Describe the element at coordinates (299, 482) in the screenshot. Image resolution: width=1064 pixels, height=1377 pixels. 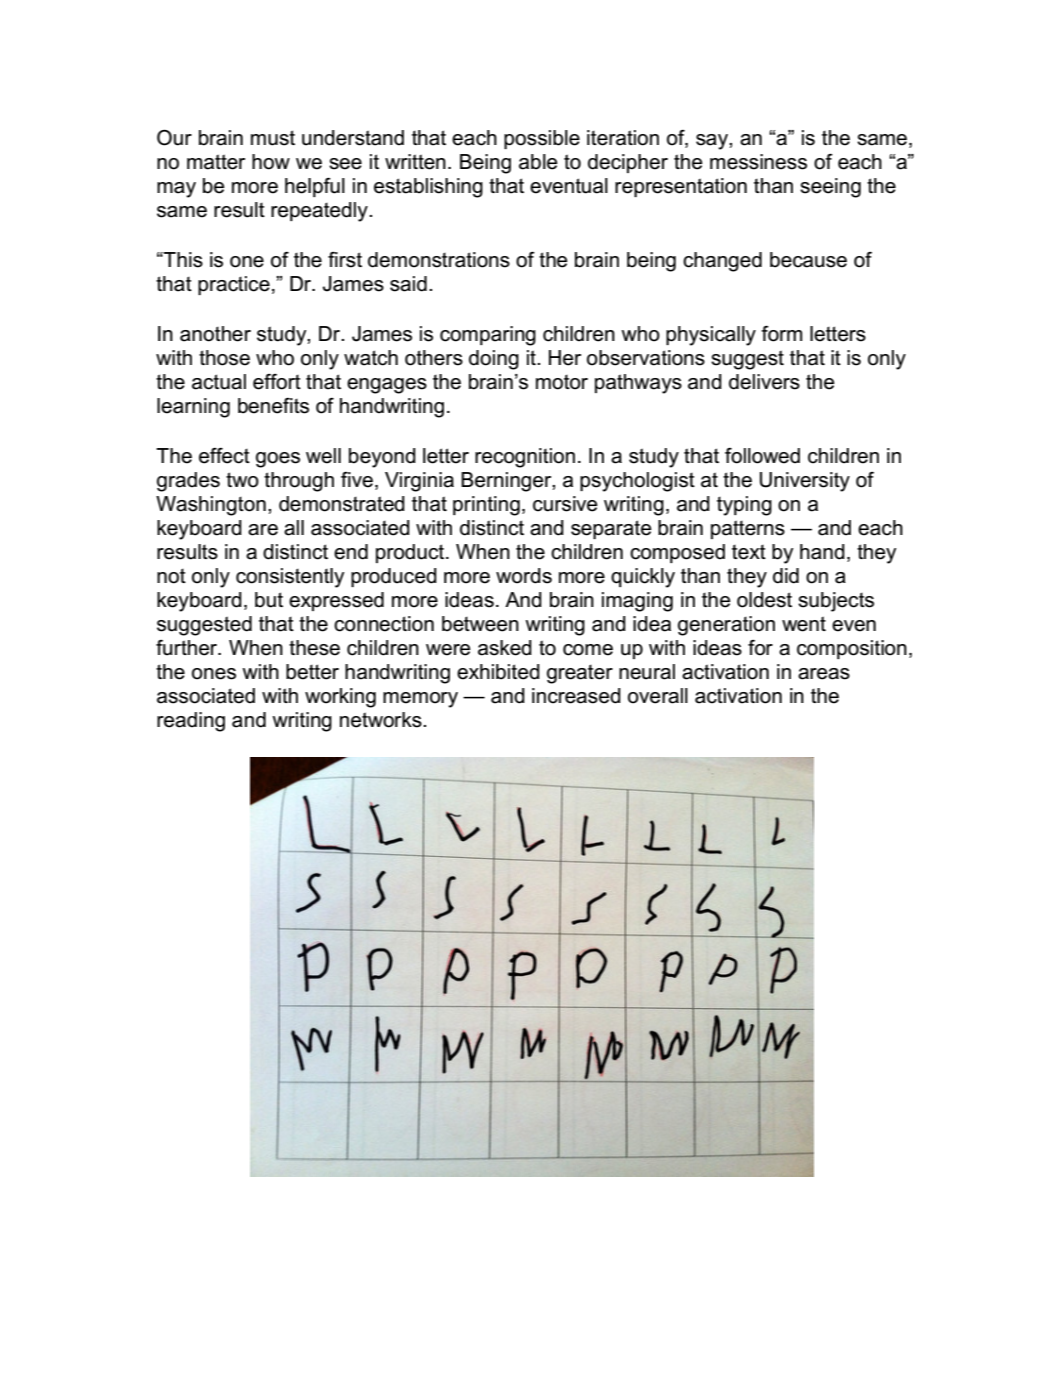
I see `through` at that location.
